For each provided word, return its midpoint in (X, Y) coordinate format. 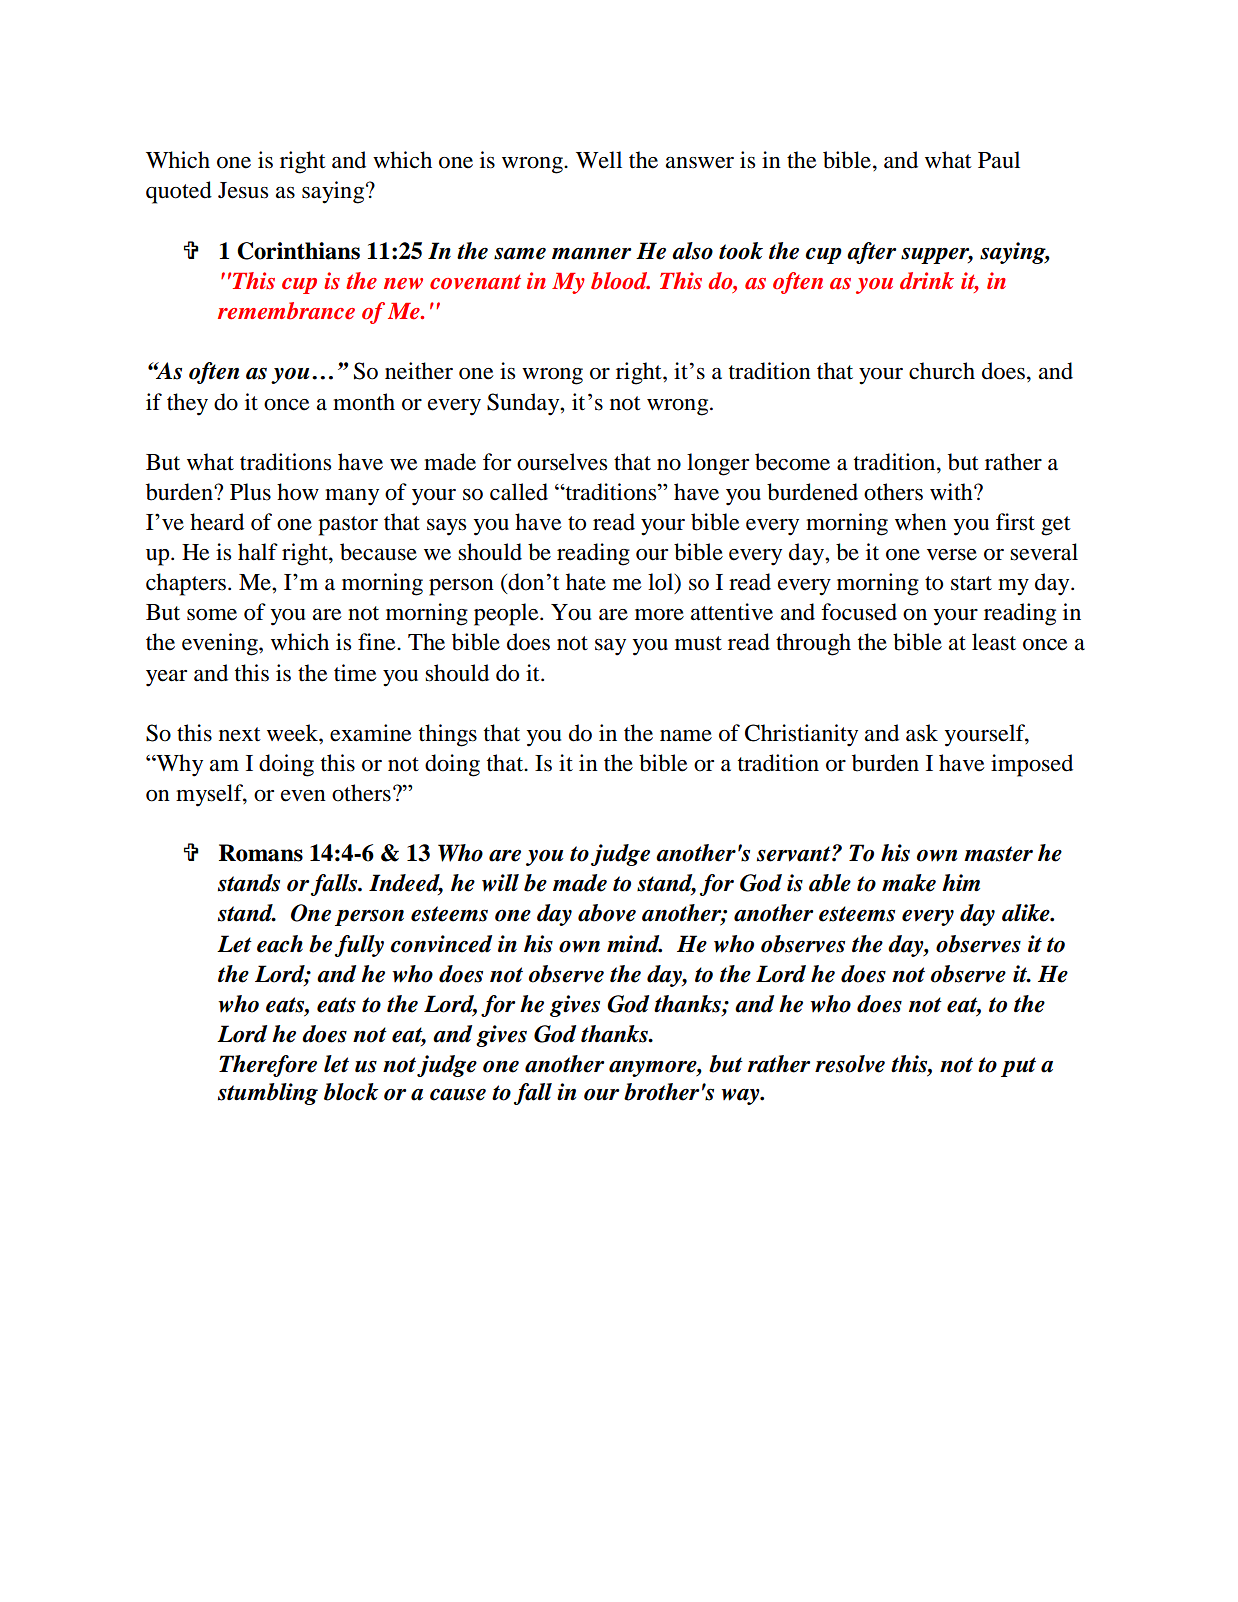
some (212, 615)
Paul (999, 160)
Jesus (243, 190)
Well (599, 160)
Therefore (268, 1066)
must (698, 643)
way (741, 1097)
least (994, 642)
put (1018, 1067)
